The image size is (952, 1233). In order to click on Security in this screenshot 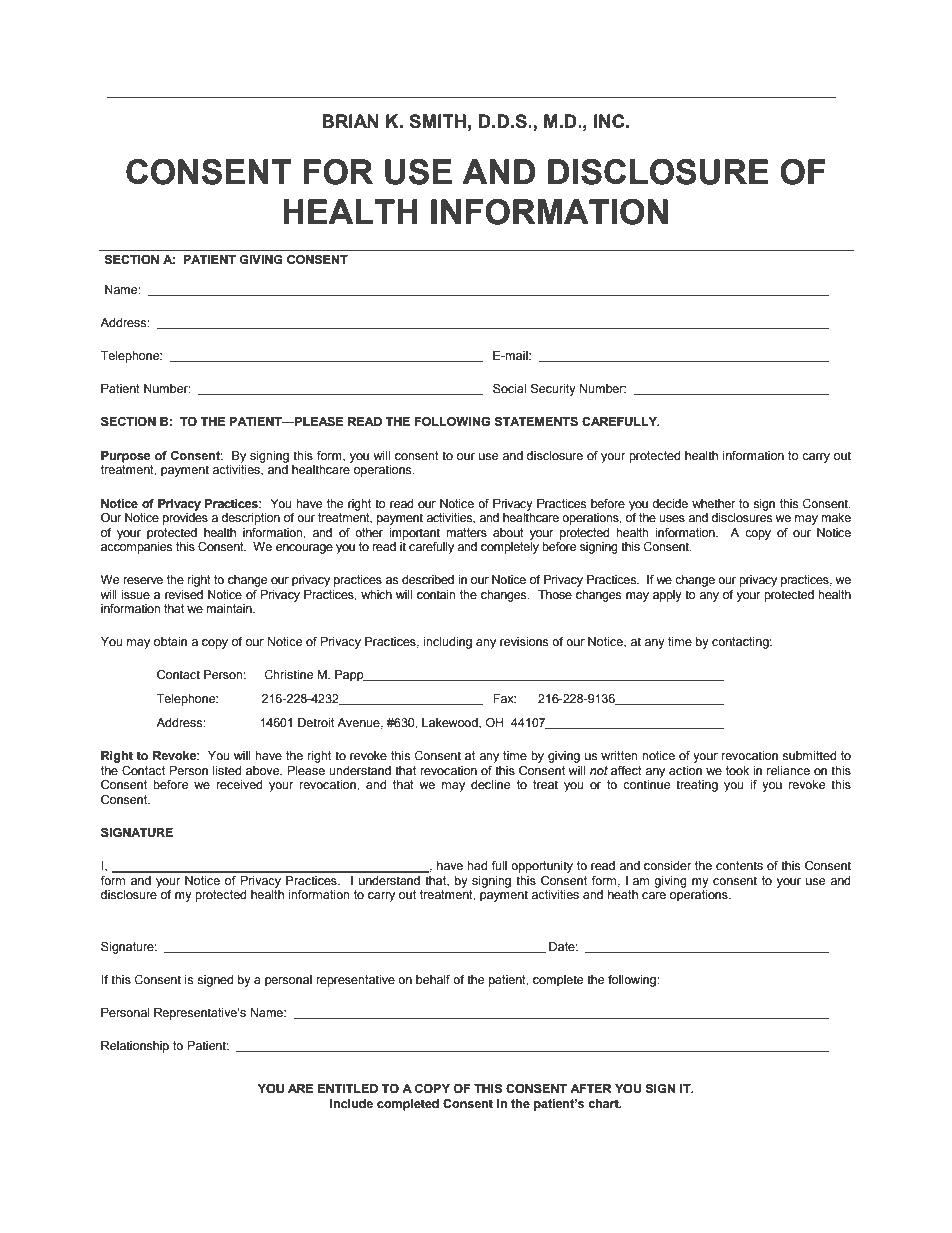, I will do `click(553, 390)`.
